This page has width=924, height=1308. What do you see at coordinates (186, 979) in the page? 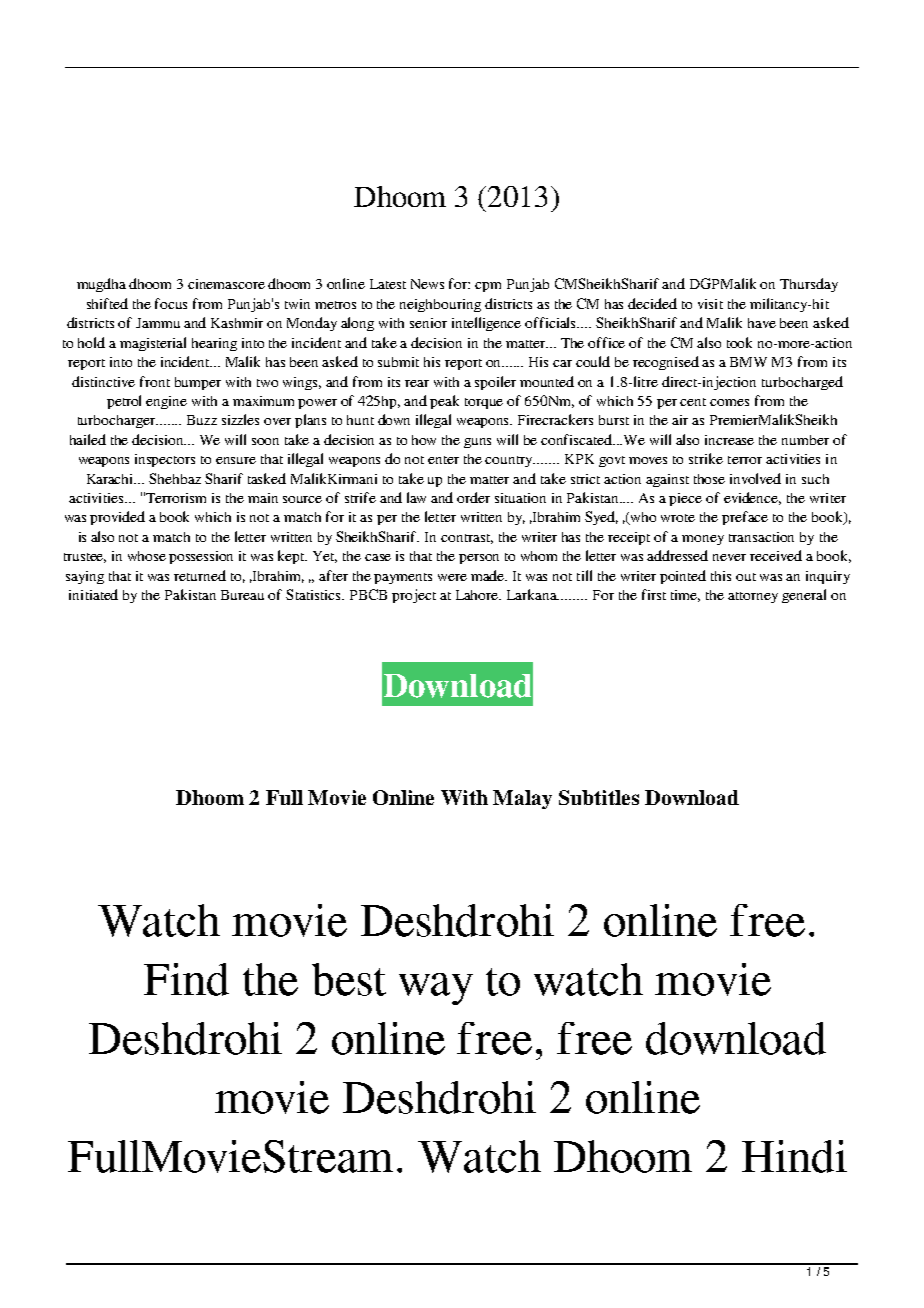
I see `Find` at bounding box center [186, 979].
